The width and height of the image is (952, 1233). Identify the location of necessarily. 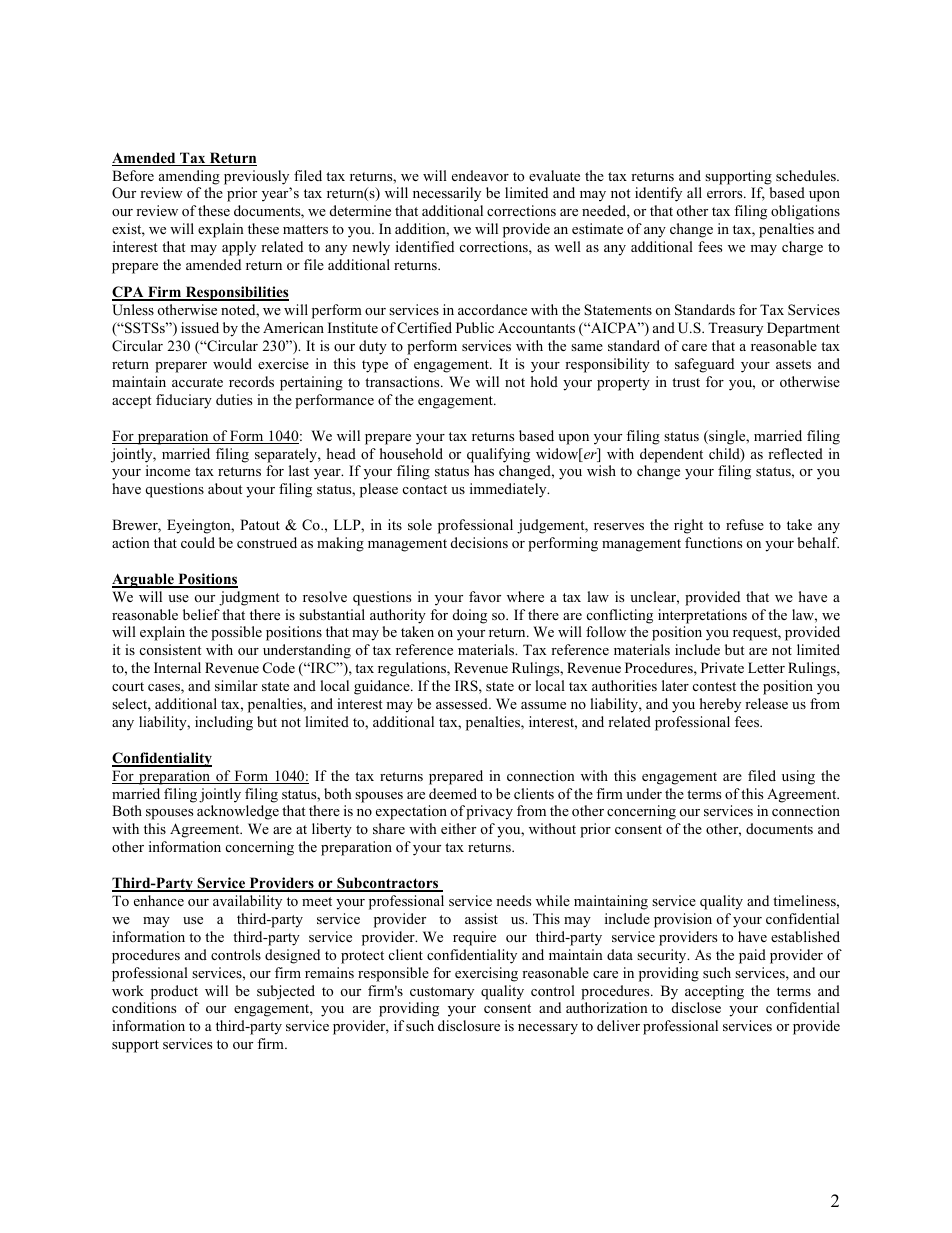
(447, 194).
